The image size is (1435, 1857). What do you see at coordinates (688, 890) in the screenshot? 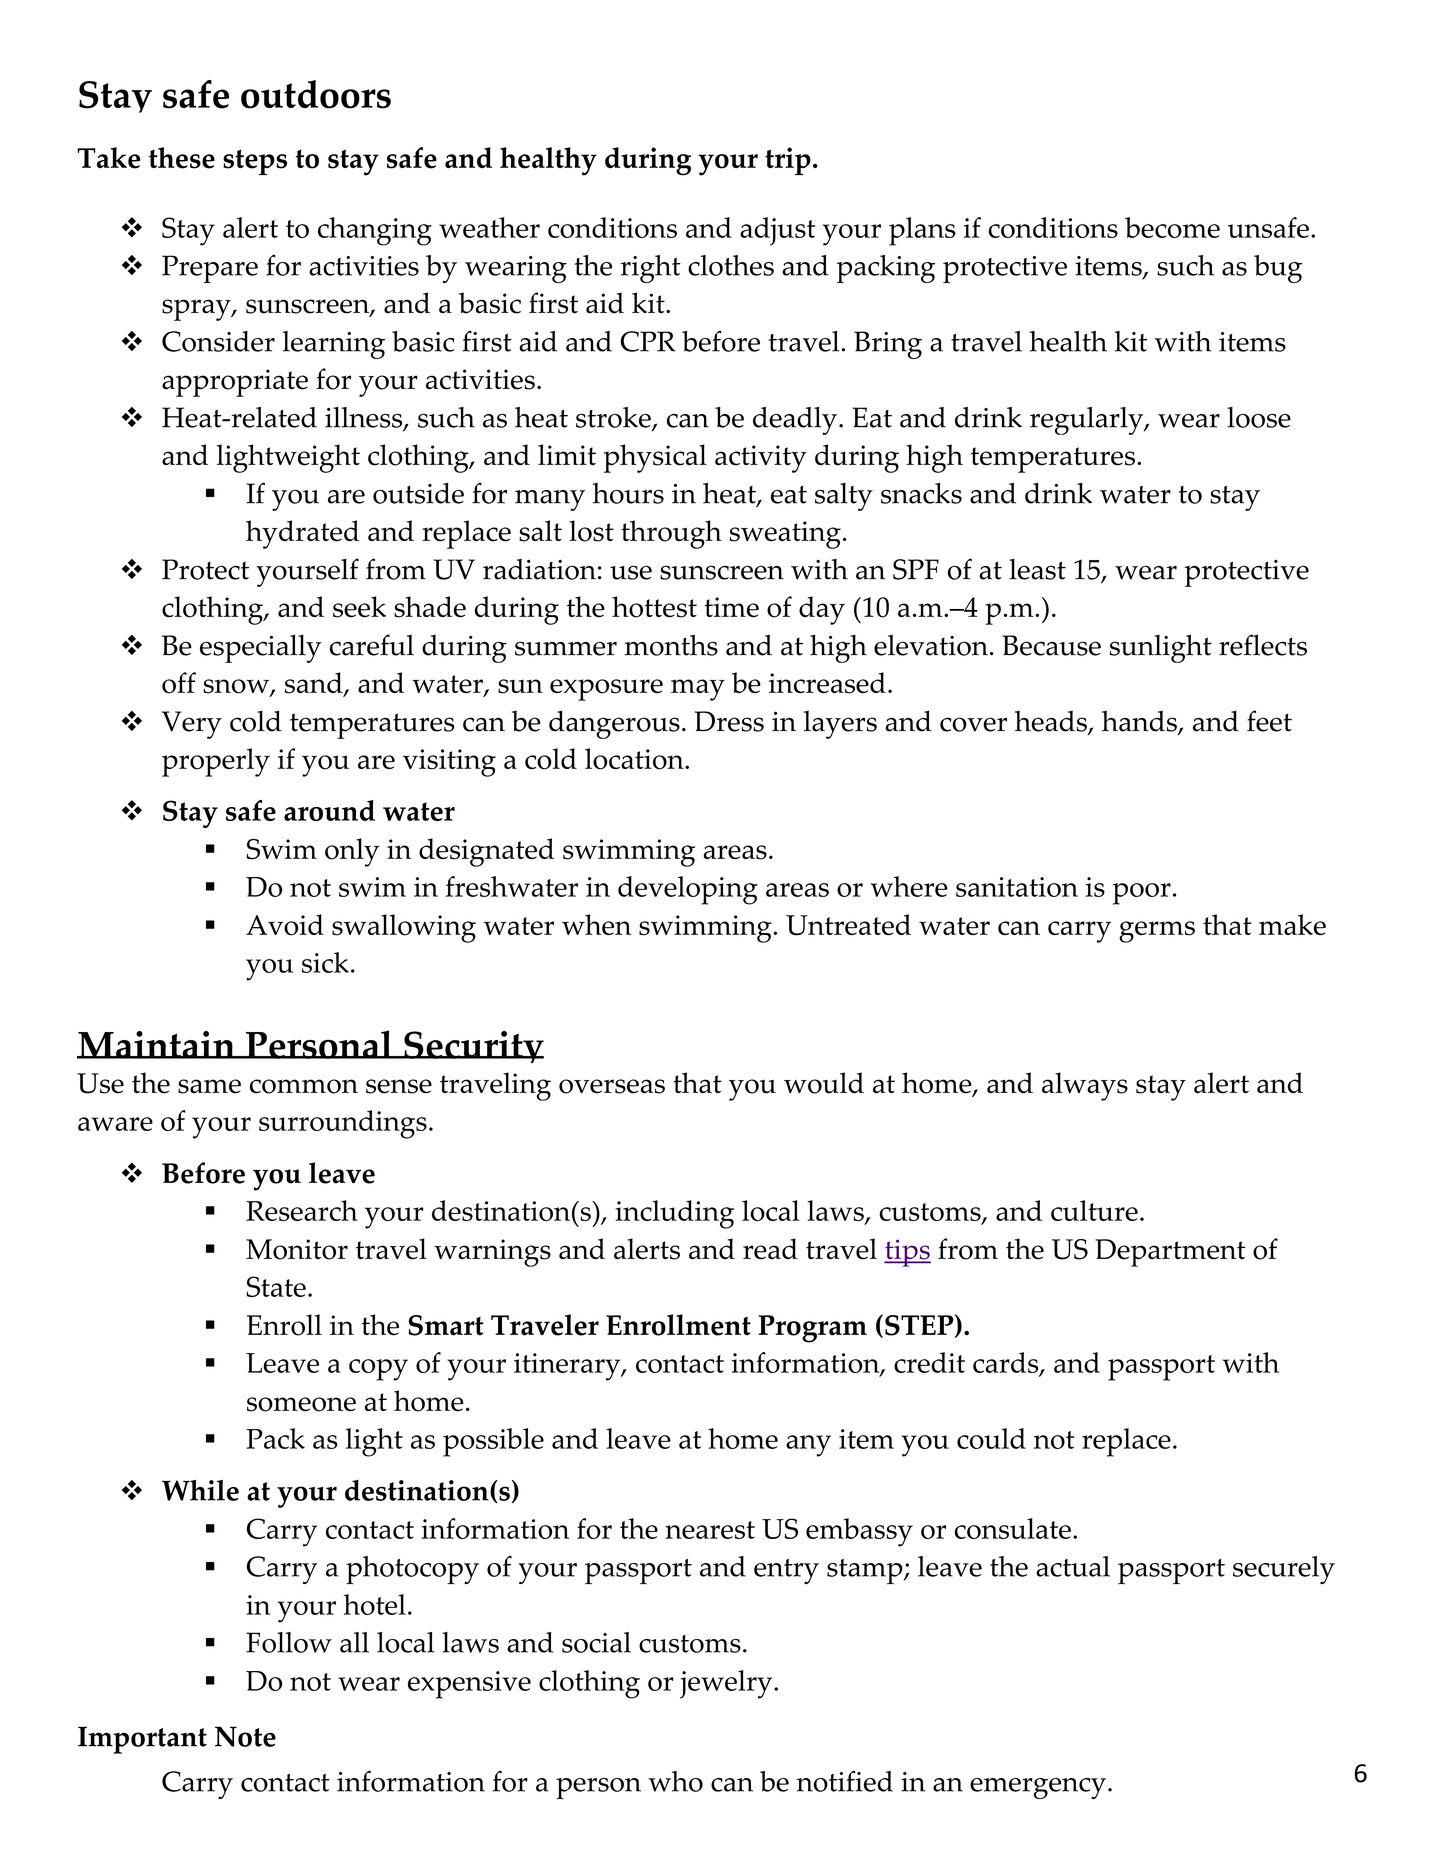
I see `developing` at bounding box center [688, 890].
